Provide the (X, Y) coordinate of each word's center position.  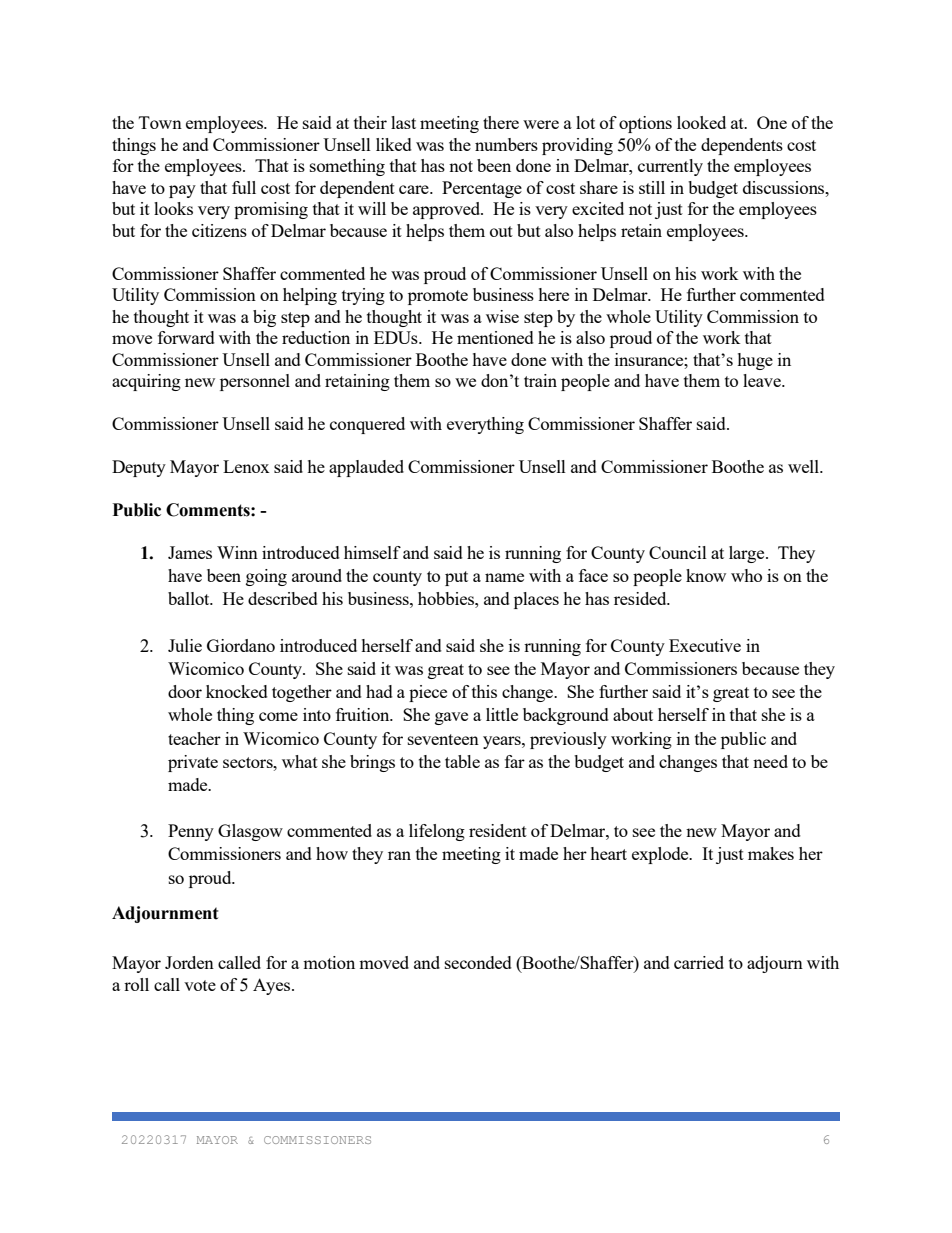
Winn (237, 552)
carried (699, 962)
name (504, 577)
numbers (506, 144)
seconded (478, 962)
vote (200, 985)
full (244, 187)
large (748, 554)
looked (701, 122)
